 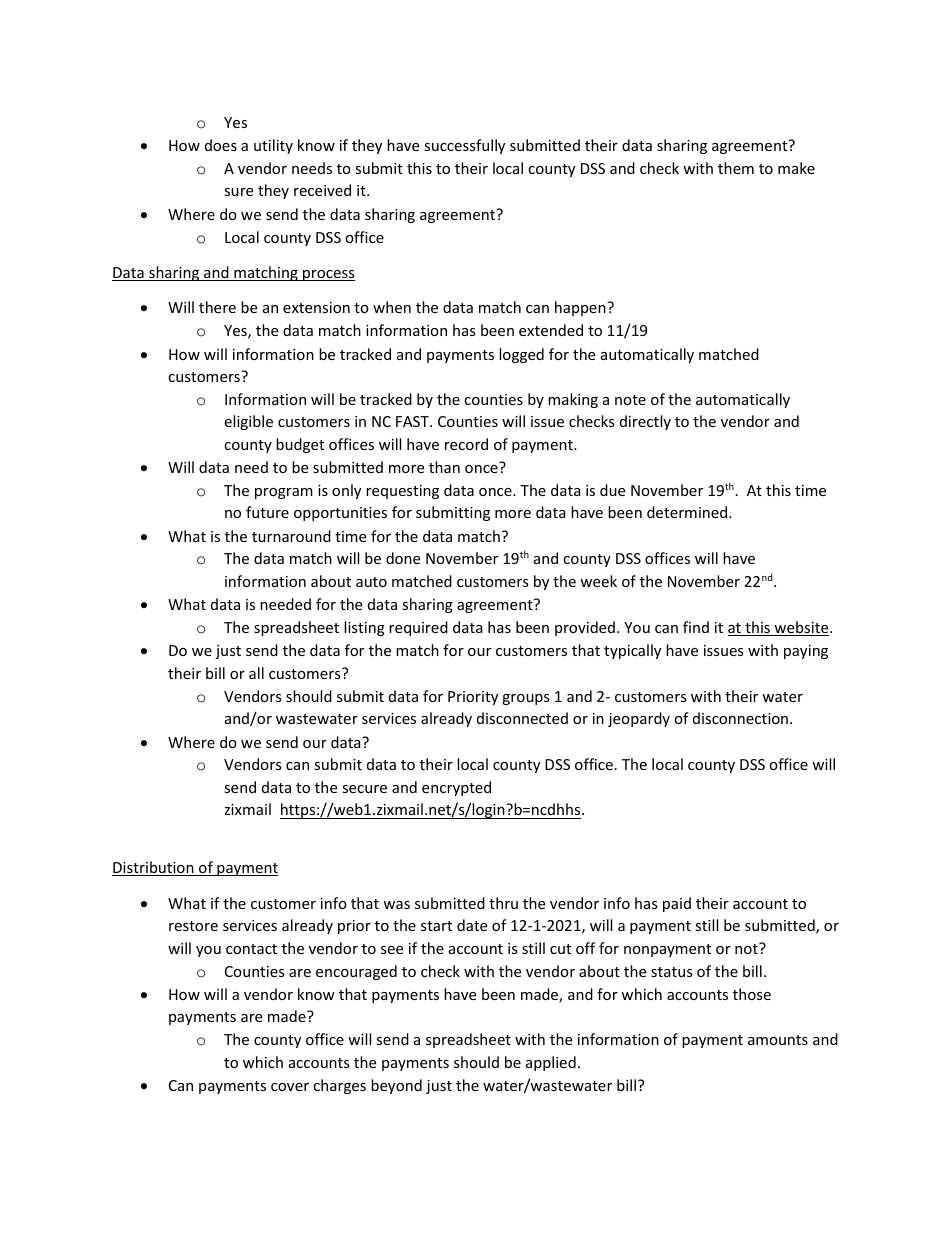 I want to click on sure, so click(x=238, y=192).
